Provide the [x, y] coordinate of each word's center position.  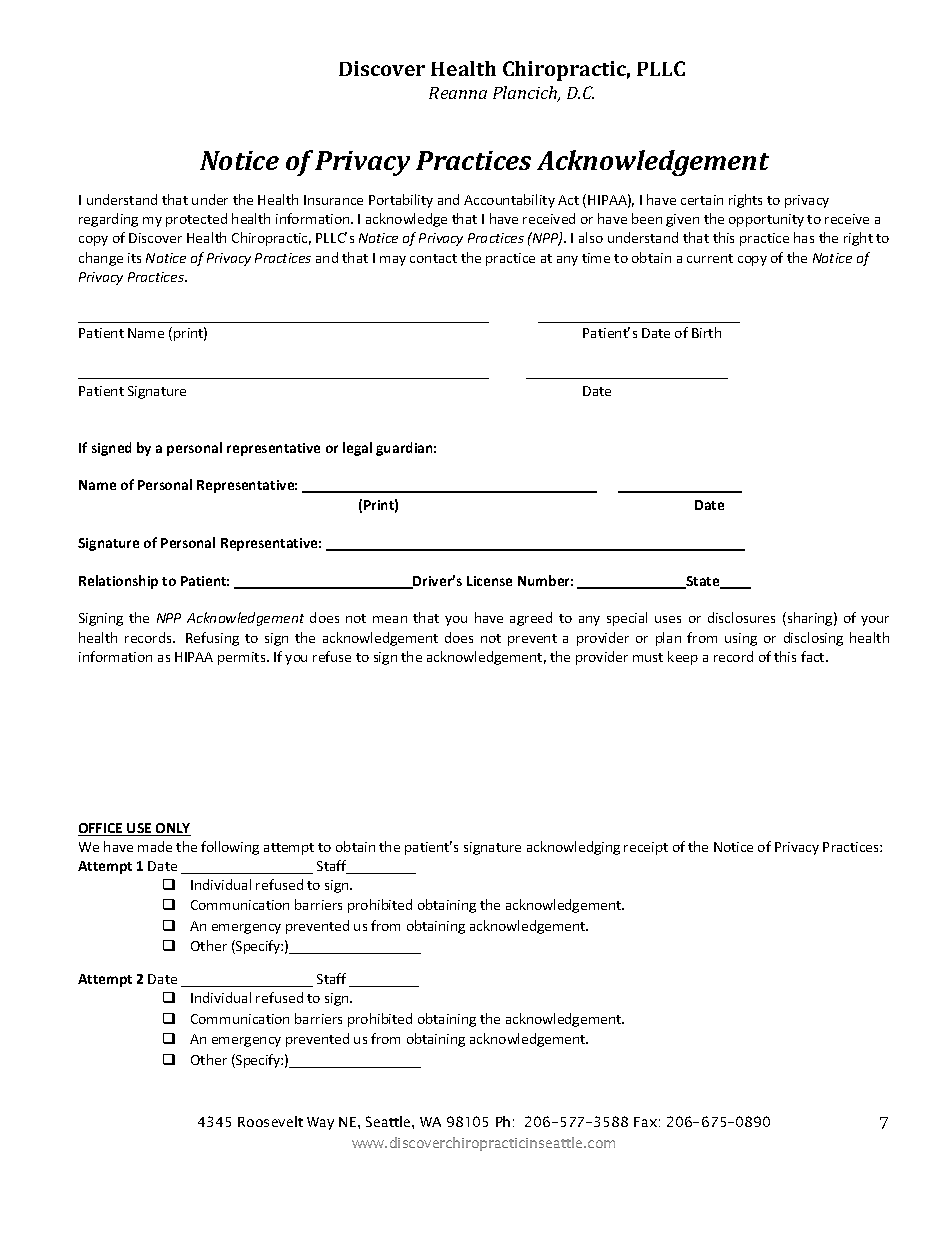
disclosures [741, 617]
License [489, 581]
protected [196, 220]
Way [320, 1123]
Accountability [509, 201]
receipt [646, 848]
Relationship [118, 582]
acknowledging [573, 848]
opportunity [766, 220]
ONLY [172, 829]
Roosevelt [270, 1121]
